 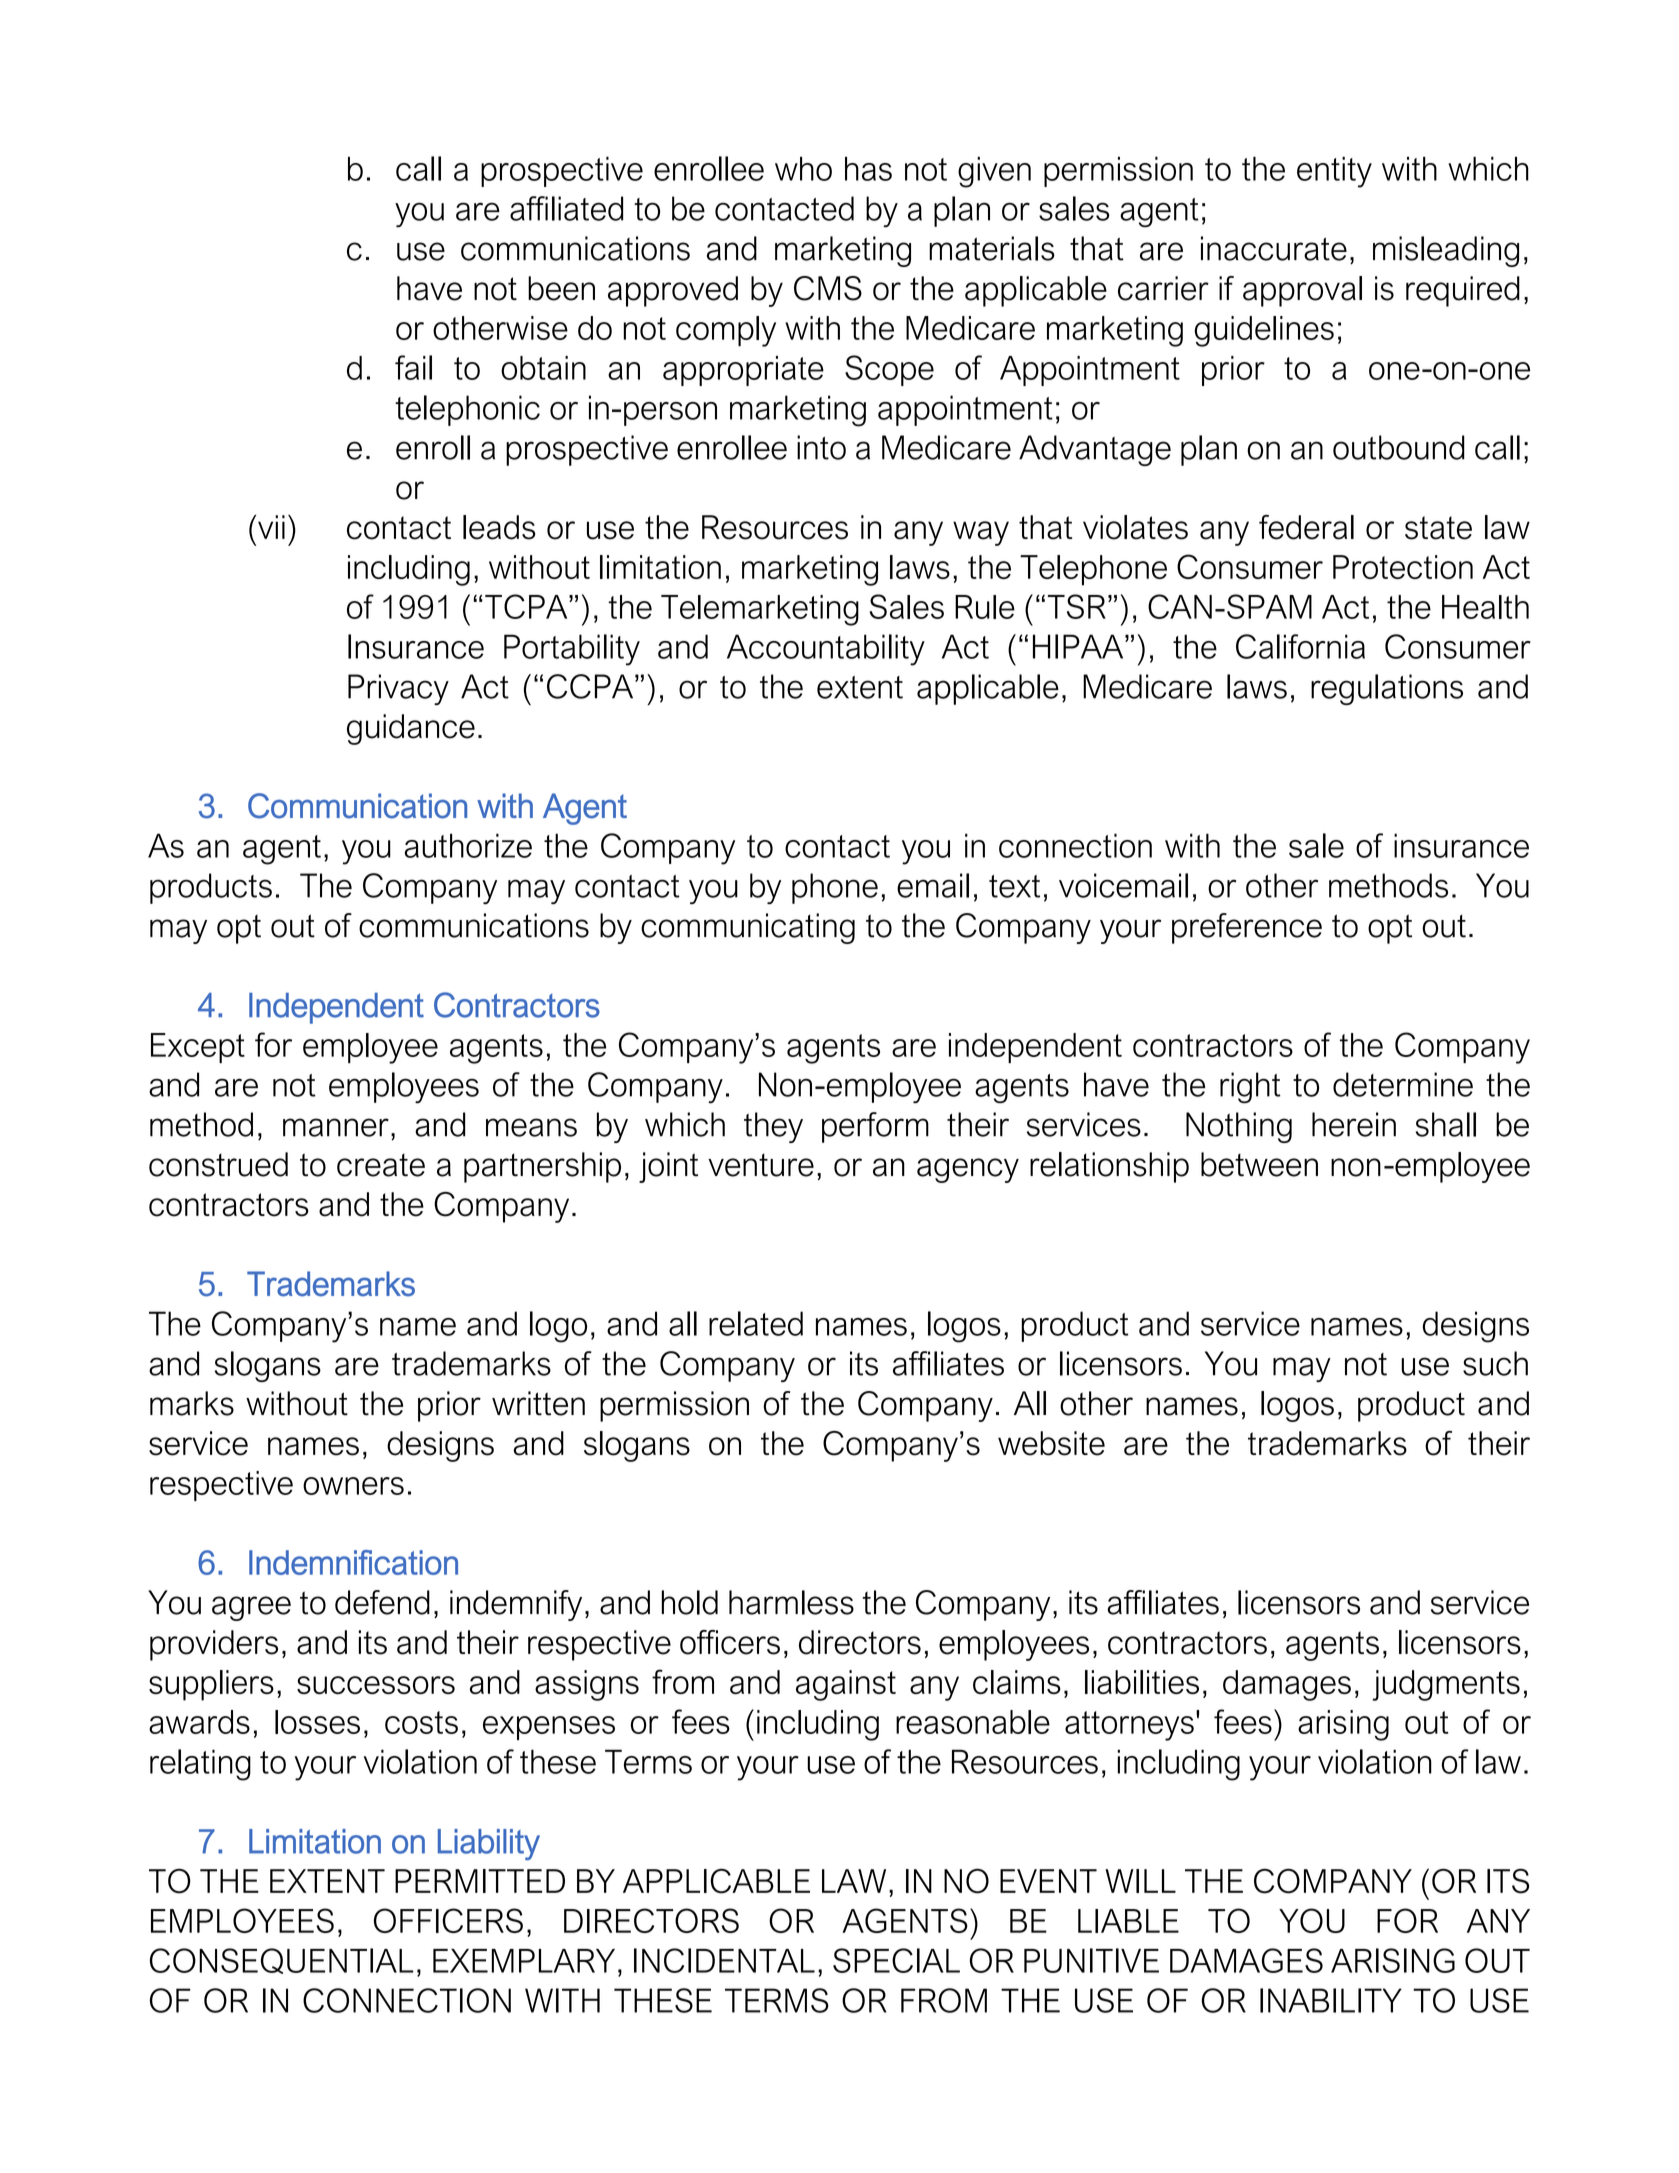 I want to click on herein, so click(x=1354, y=1124).
